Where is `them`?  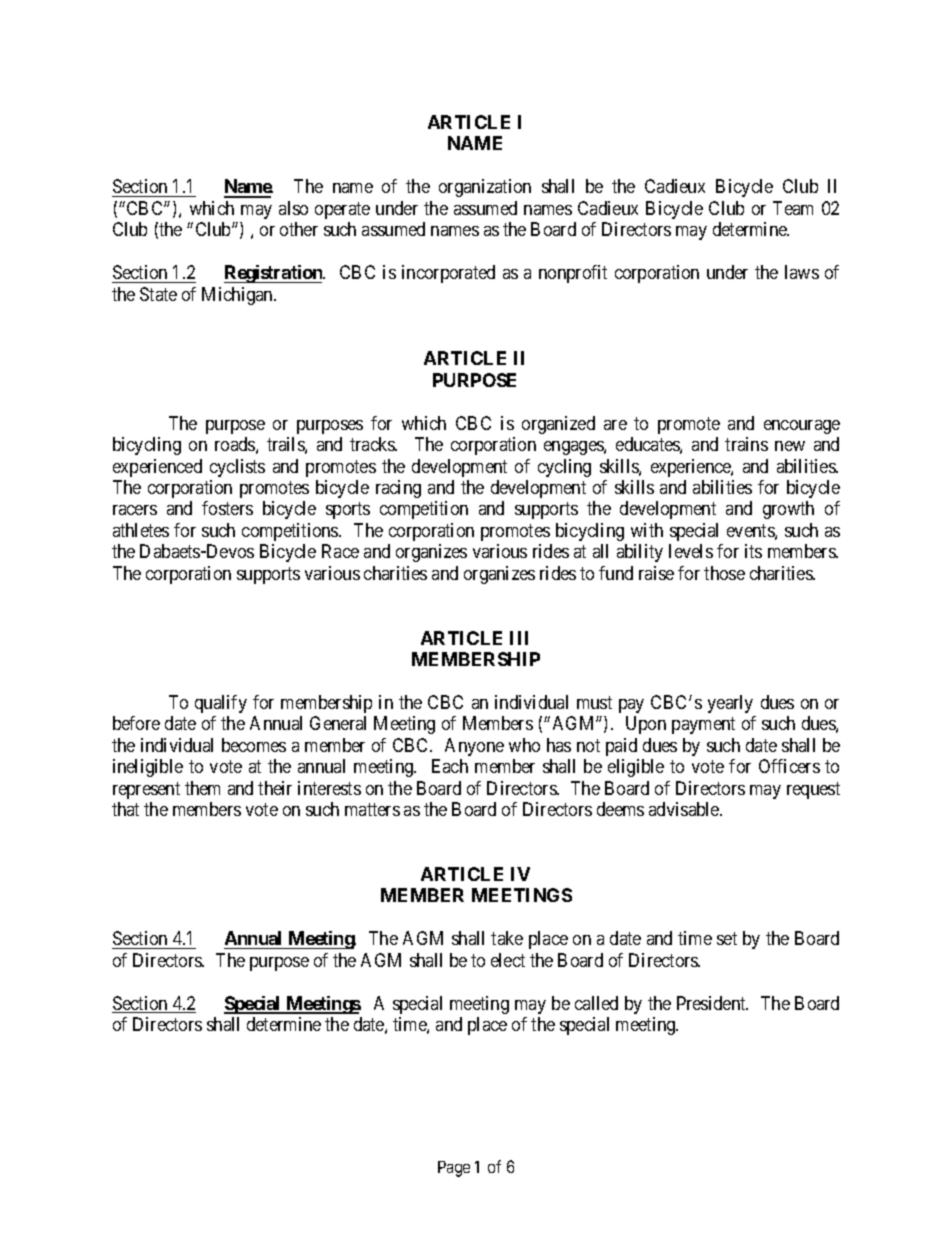
them is located at coordinates (202, 788).
